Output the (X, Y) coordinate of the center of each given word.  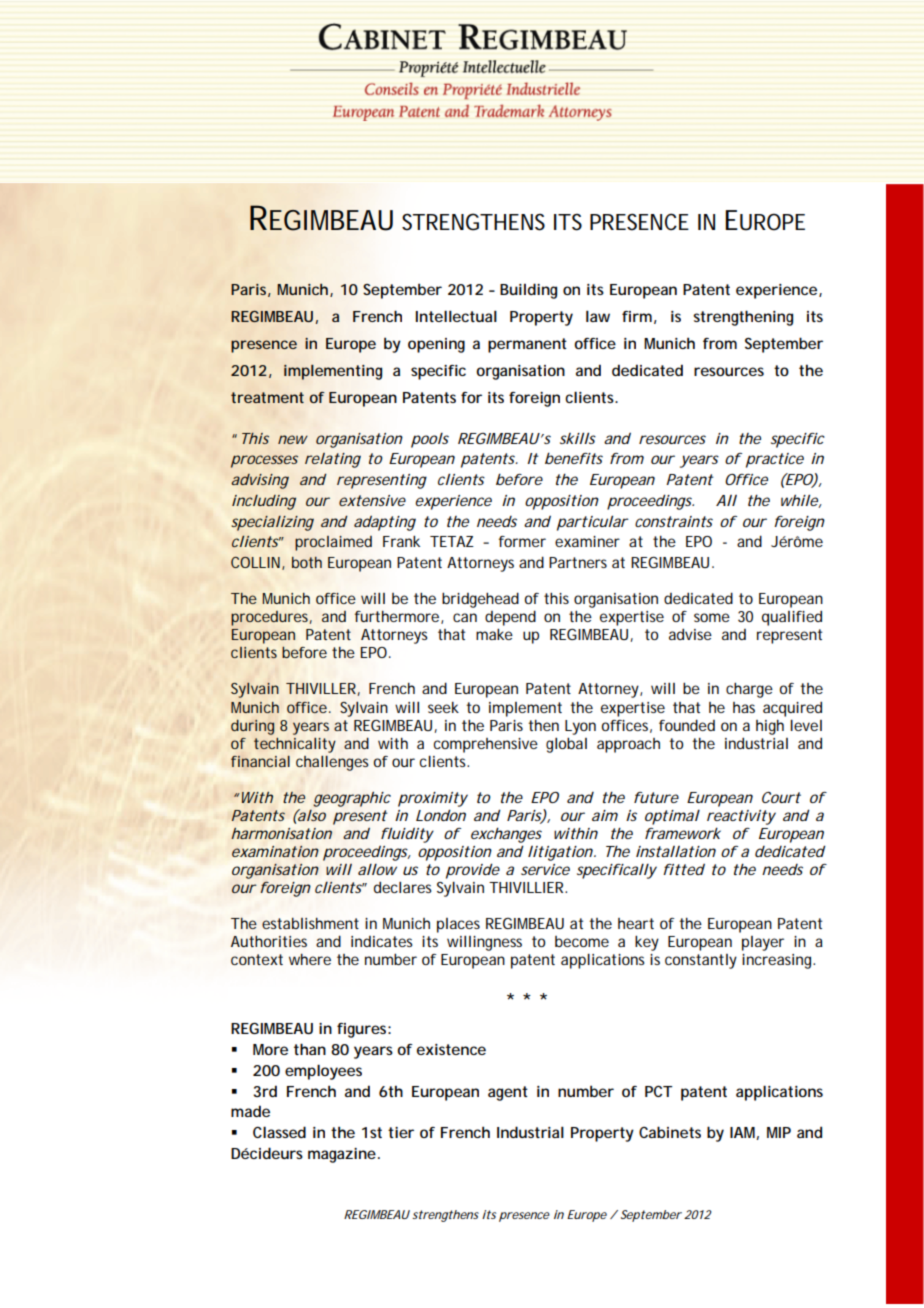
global (566, 745)
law (598, 316)
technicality (295, 745)
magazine (342, 1155)
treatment (267, 397)
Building (528, 291)
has (744, 707)
